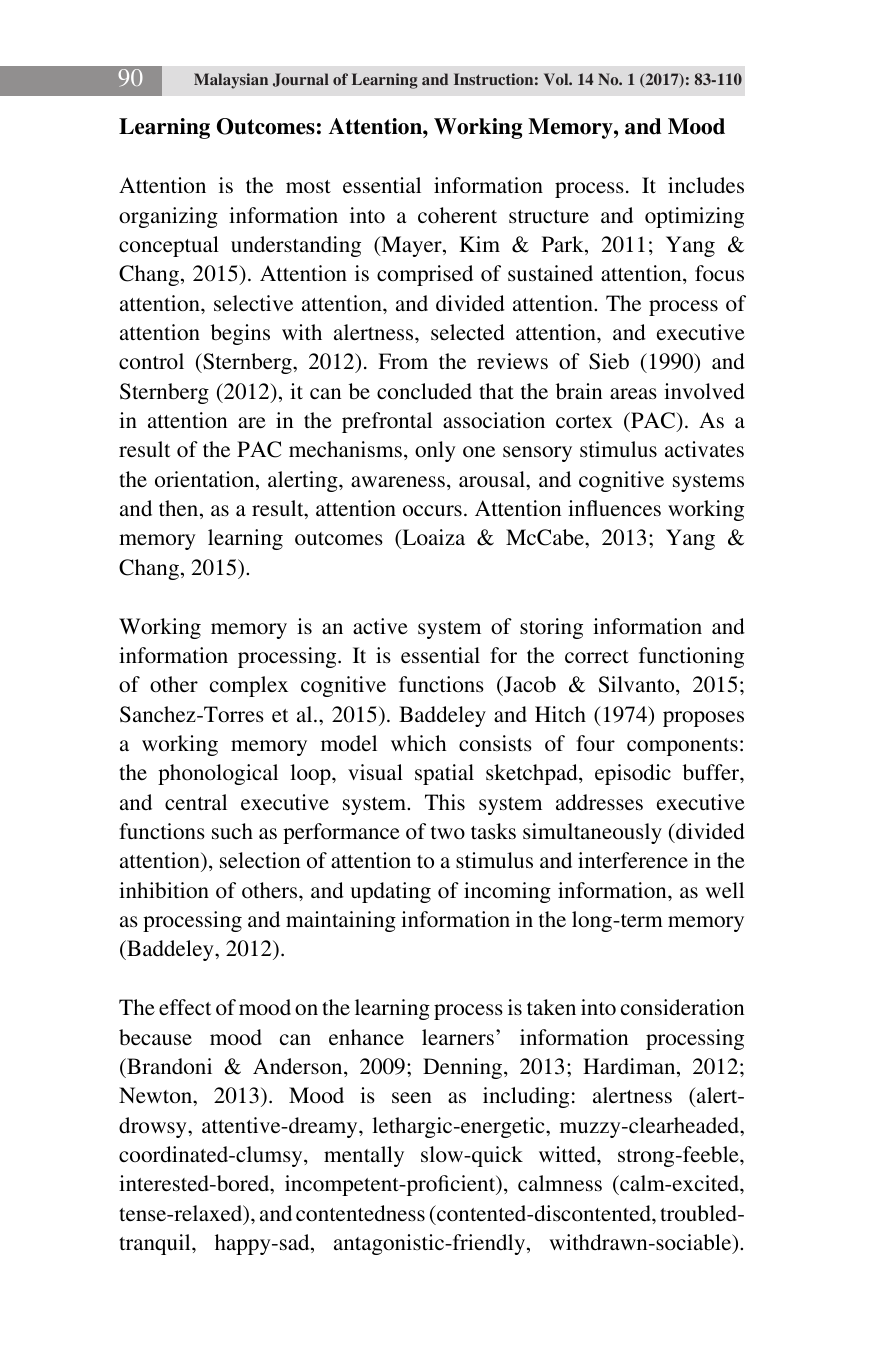 This screenshot has width=894, height=1372. What do you see at coordinates (468, 332) in the screenshot?
I see `selected` at bounding box center [468, 332].
